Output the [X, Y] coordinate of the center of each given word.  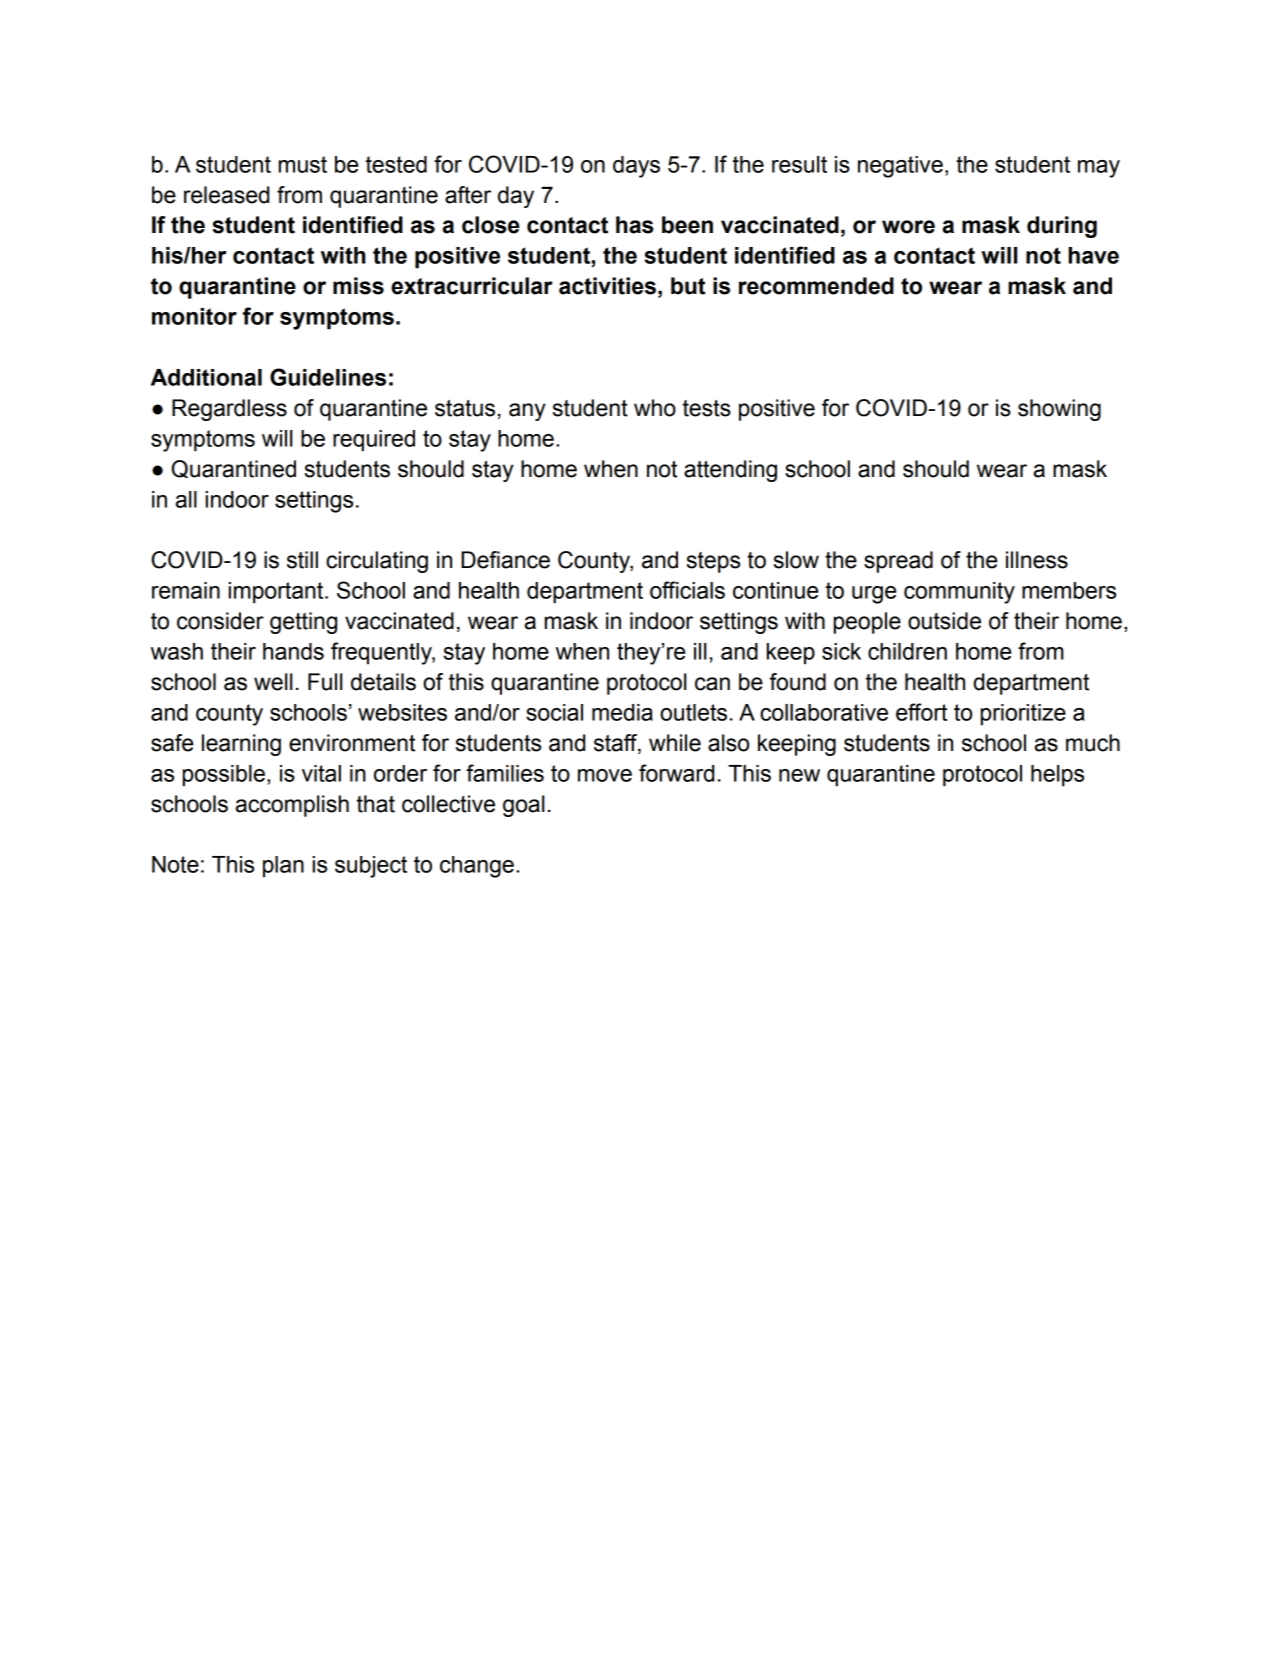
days [636, 167]
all [186, 499]
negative [900, 167]
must [303, 164]
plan [283, 866]
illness [1037, 560]
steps [713, 562]
